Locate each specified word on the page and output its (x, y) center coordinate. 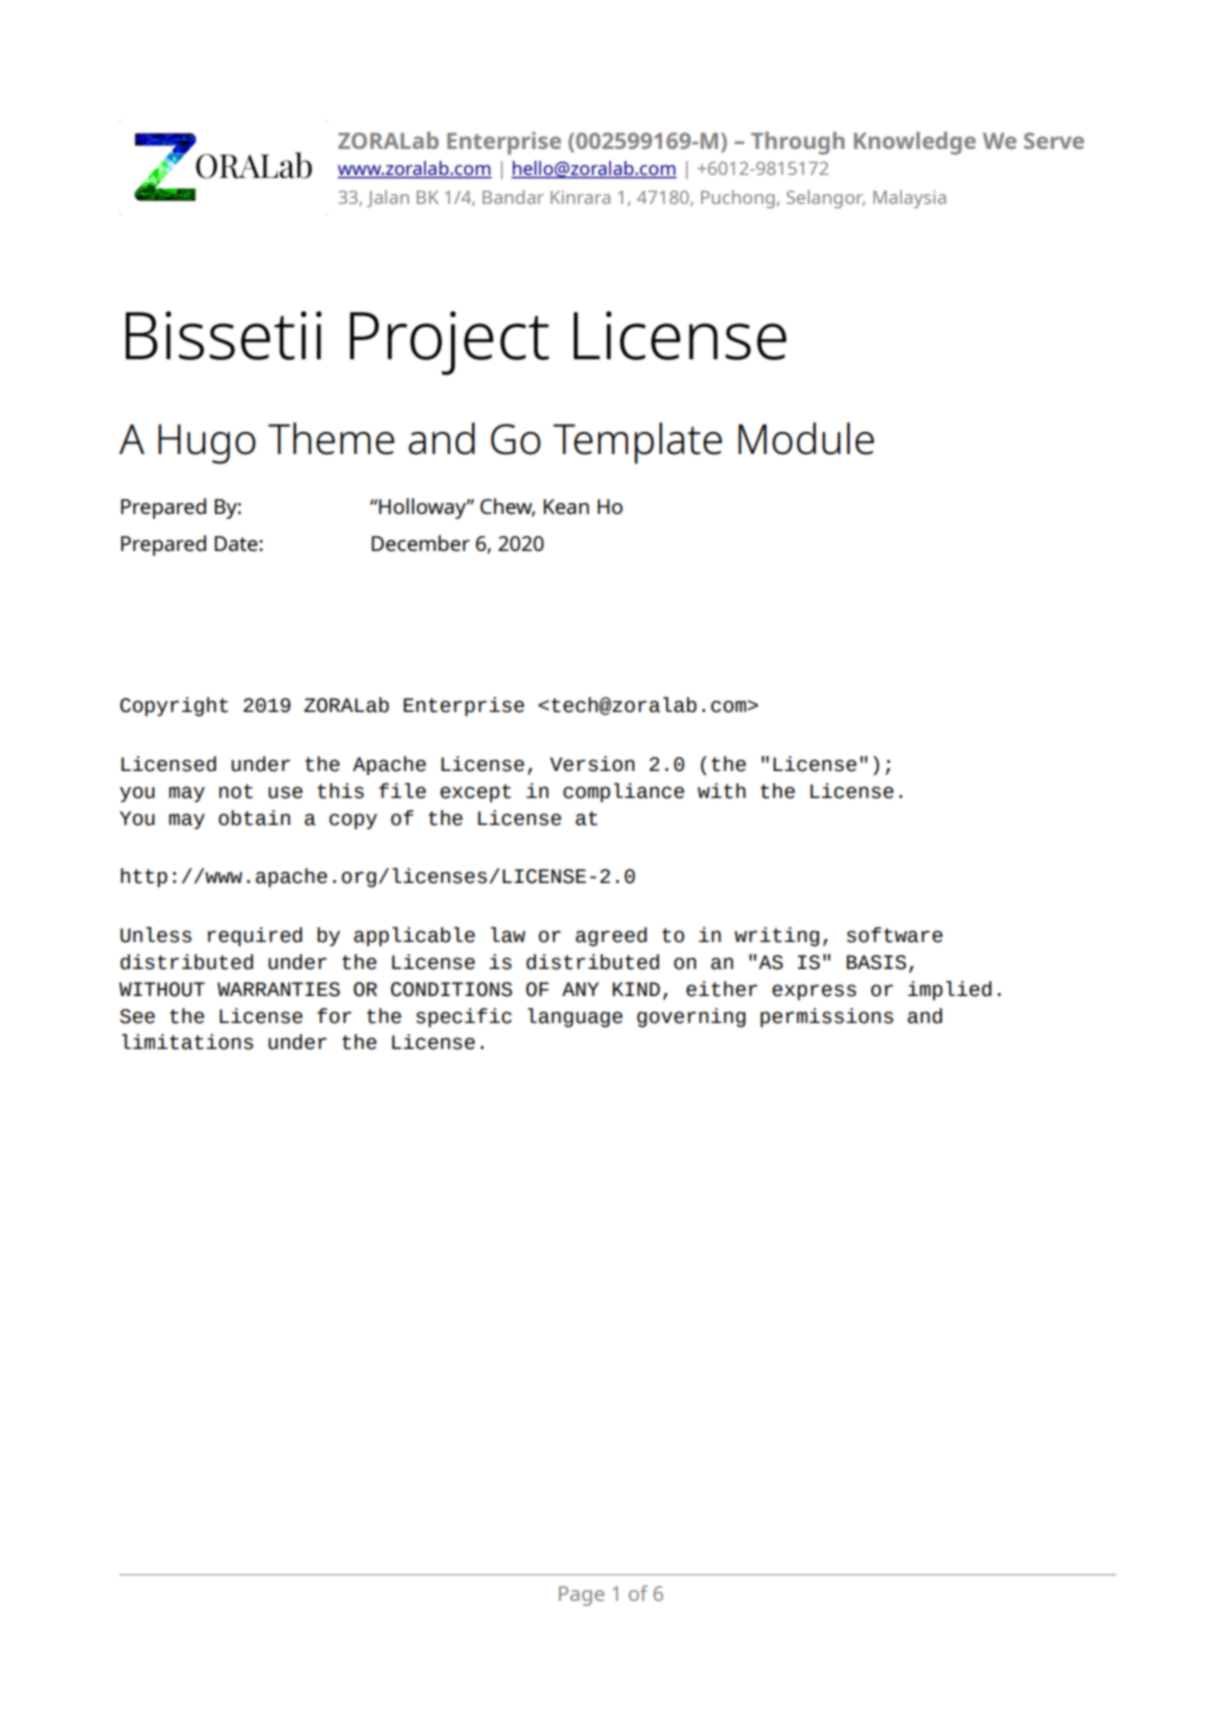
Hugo (207, 444)
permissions (826, 1017)
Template (637, 443)
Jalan (388, 198)
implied (950, 990)
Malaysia (909, 199)
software (895, 935)
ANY (580, 989)
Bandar (513, 197)
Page (581, 1596)
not (236, 791)
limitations (187, 1042)
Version (592, 764)
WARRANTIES (278, 989)
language (575, 1017)
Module (806, 438)
